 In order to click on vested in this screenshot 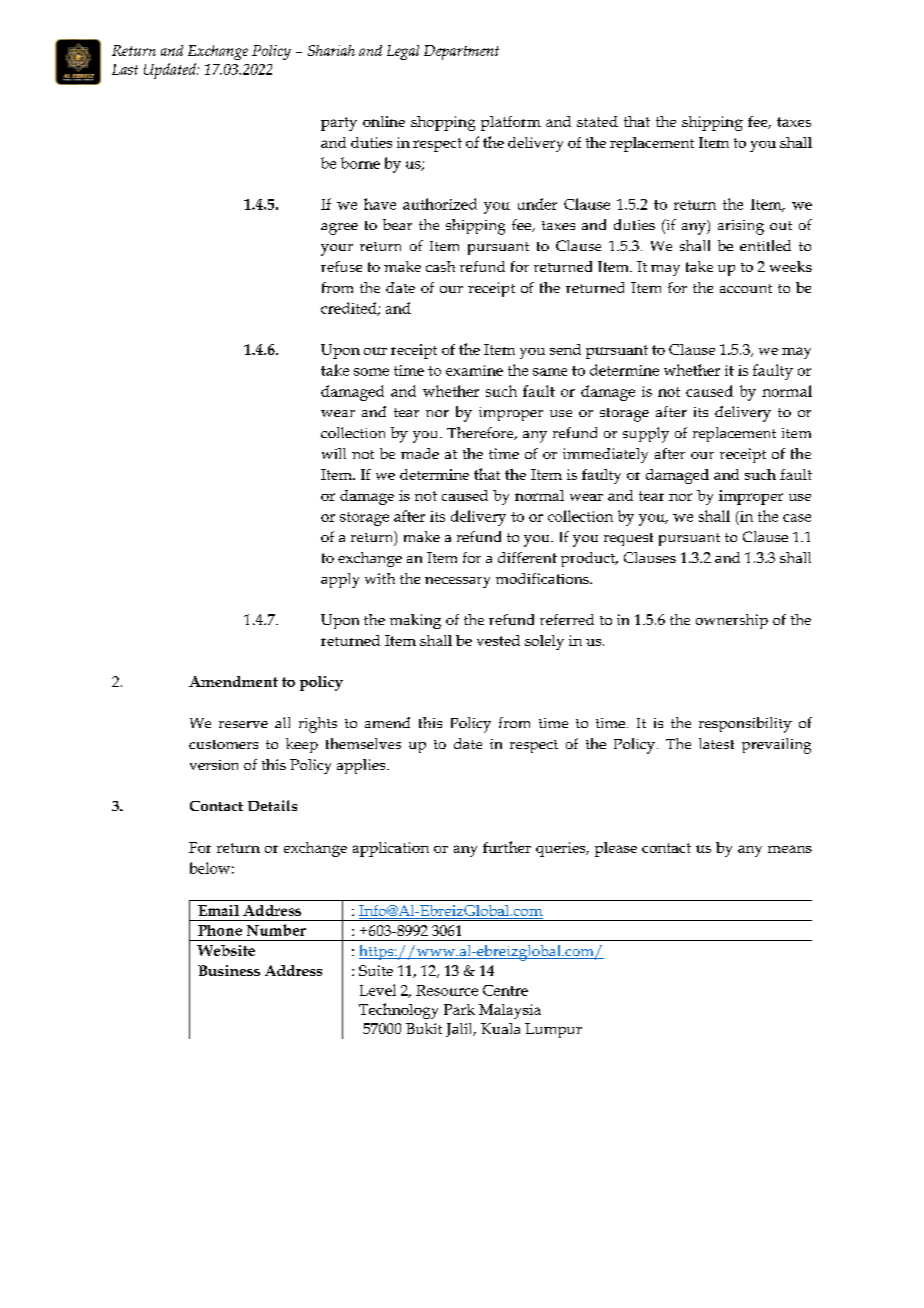, I will do `click(498, 640)`.
